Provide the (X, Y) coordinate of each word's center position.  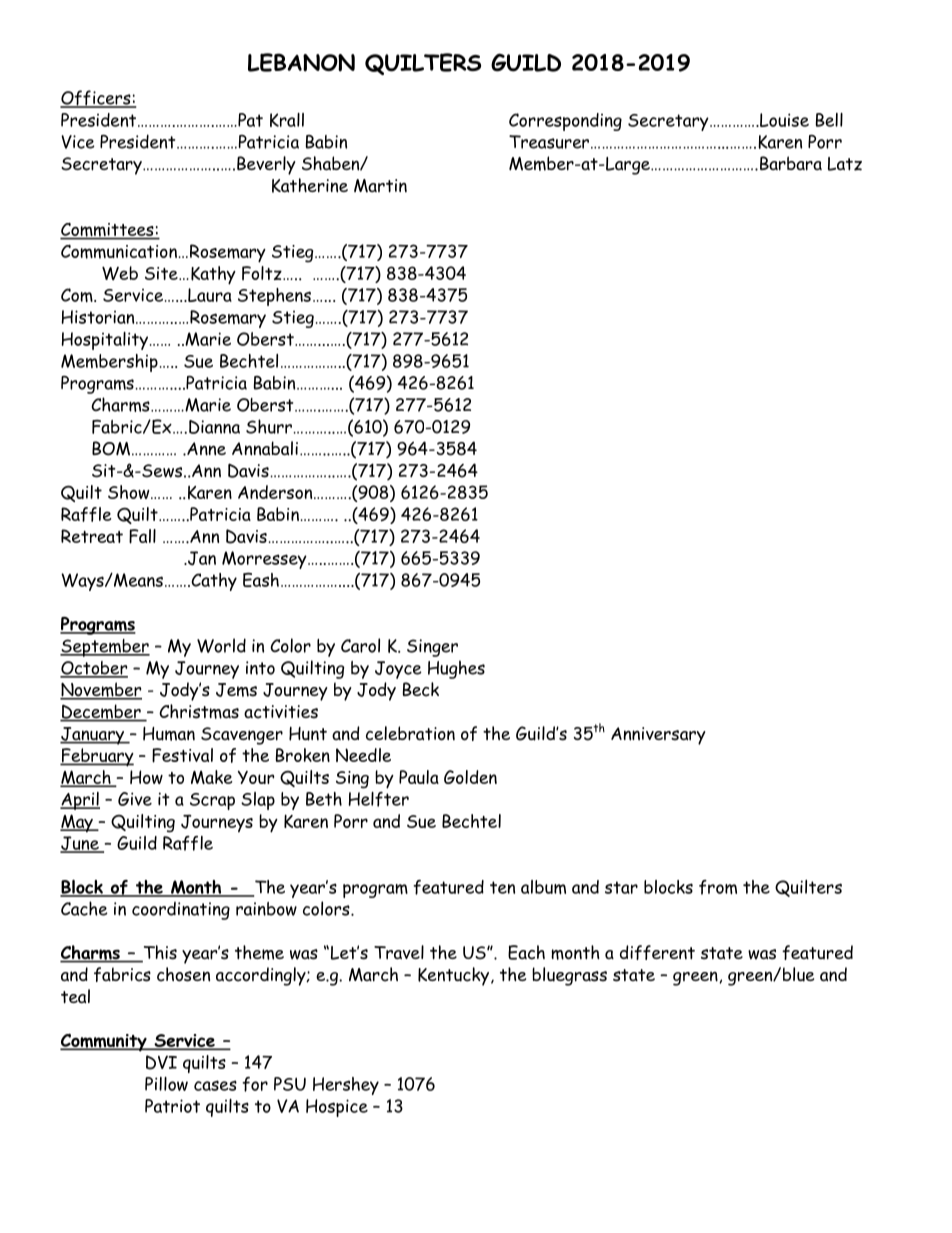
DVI (161, 1062)
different (657, 952)
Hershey (346, 1086)
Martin (380, 186)
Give (135, 799)
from (718, 887)
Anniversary (658, 736)
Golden (470, 777)
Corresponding (565, 122)
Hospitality (104, 341)
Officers (96, 99)
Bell (829, 120)
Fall (142, 536)
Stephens (274, 297)
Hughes (456, 669)
